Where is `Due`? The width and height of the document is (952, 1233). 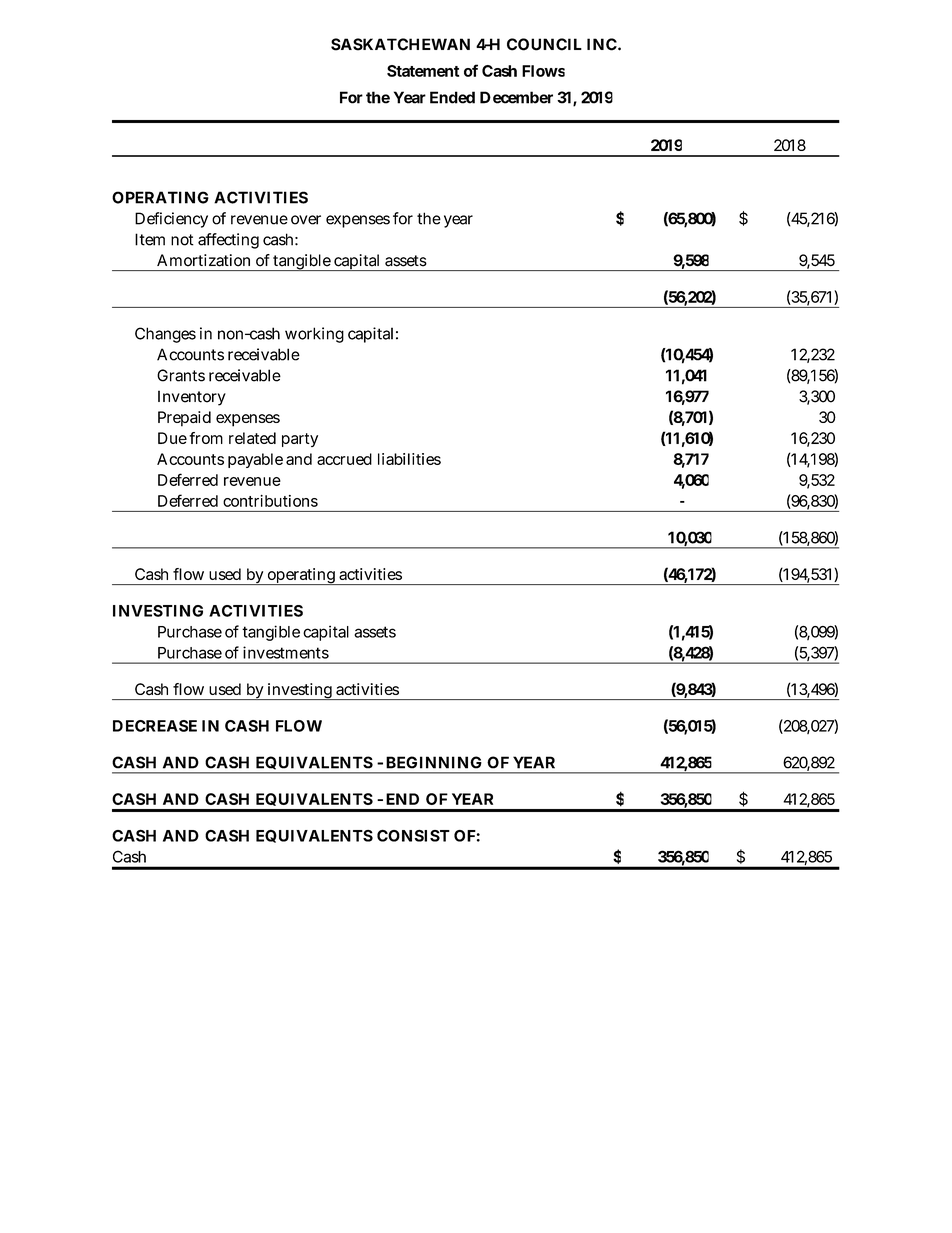
Due is located at coordinates (172, 438).
